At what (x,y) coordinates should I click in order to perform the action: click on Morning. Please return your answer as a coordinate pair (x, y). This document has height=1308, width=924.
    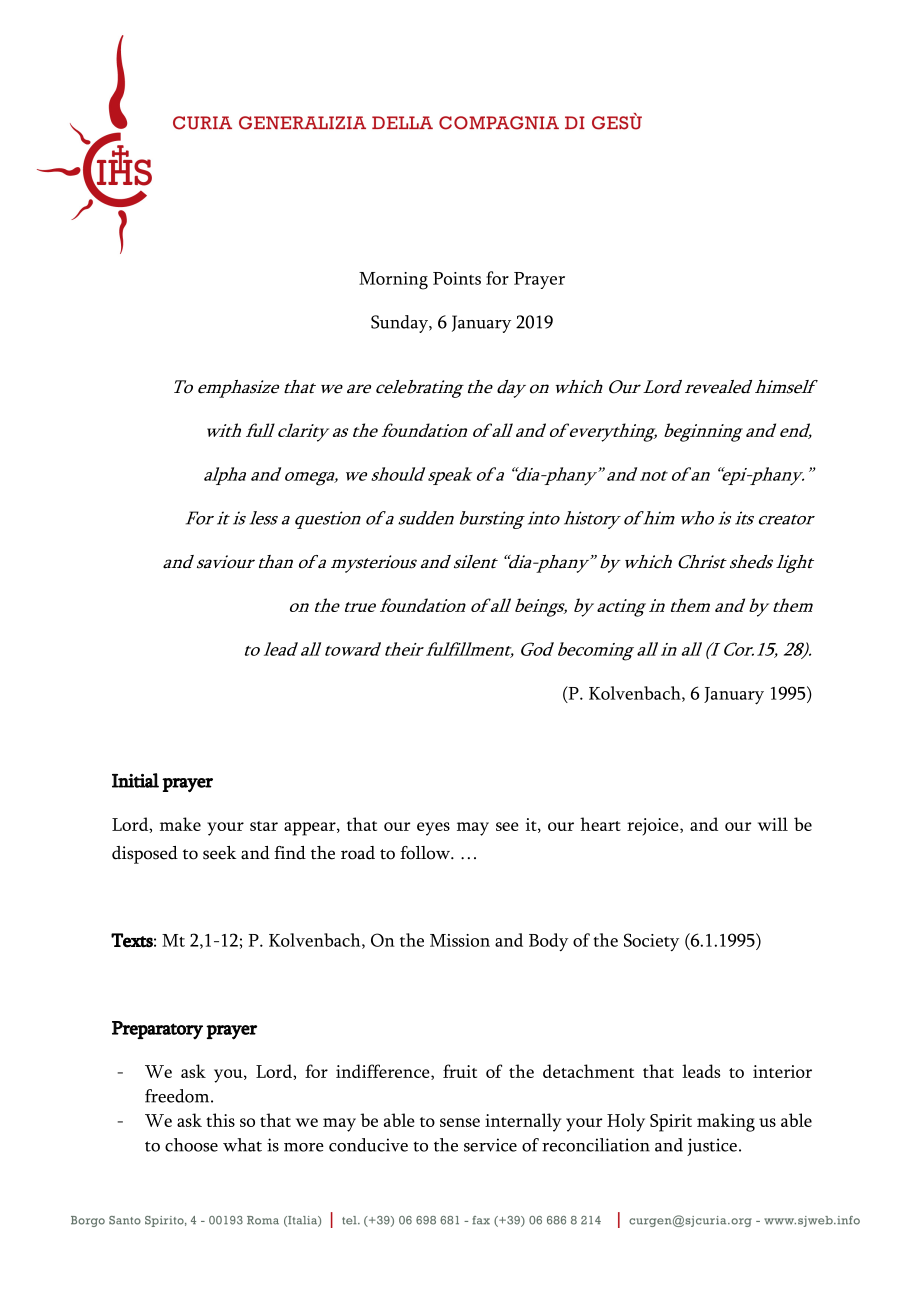
    Looking at the image, I should click on (393, 281).
